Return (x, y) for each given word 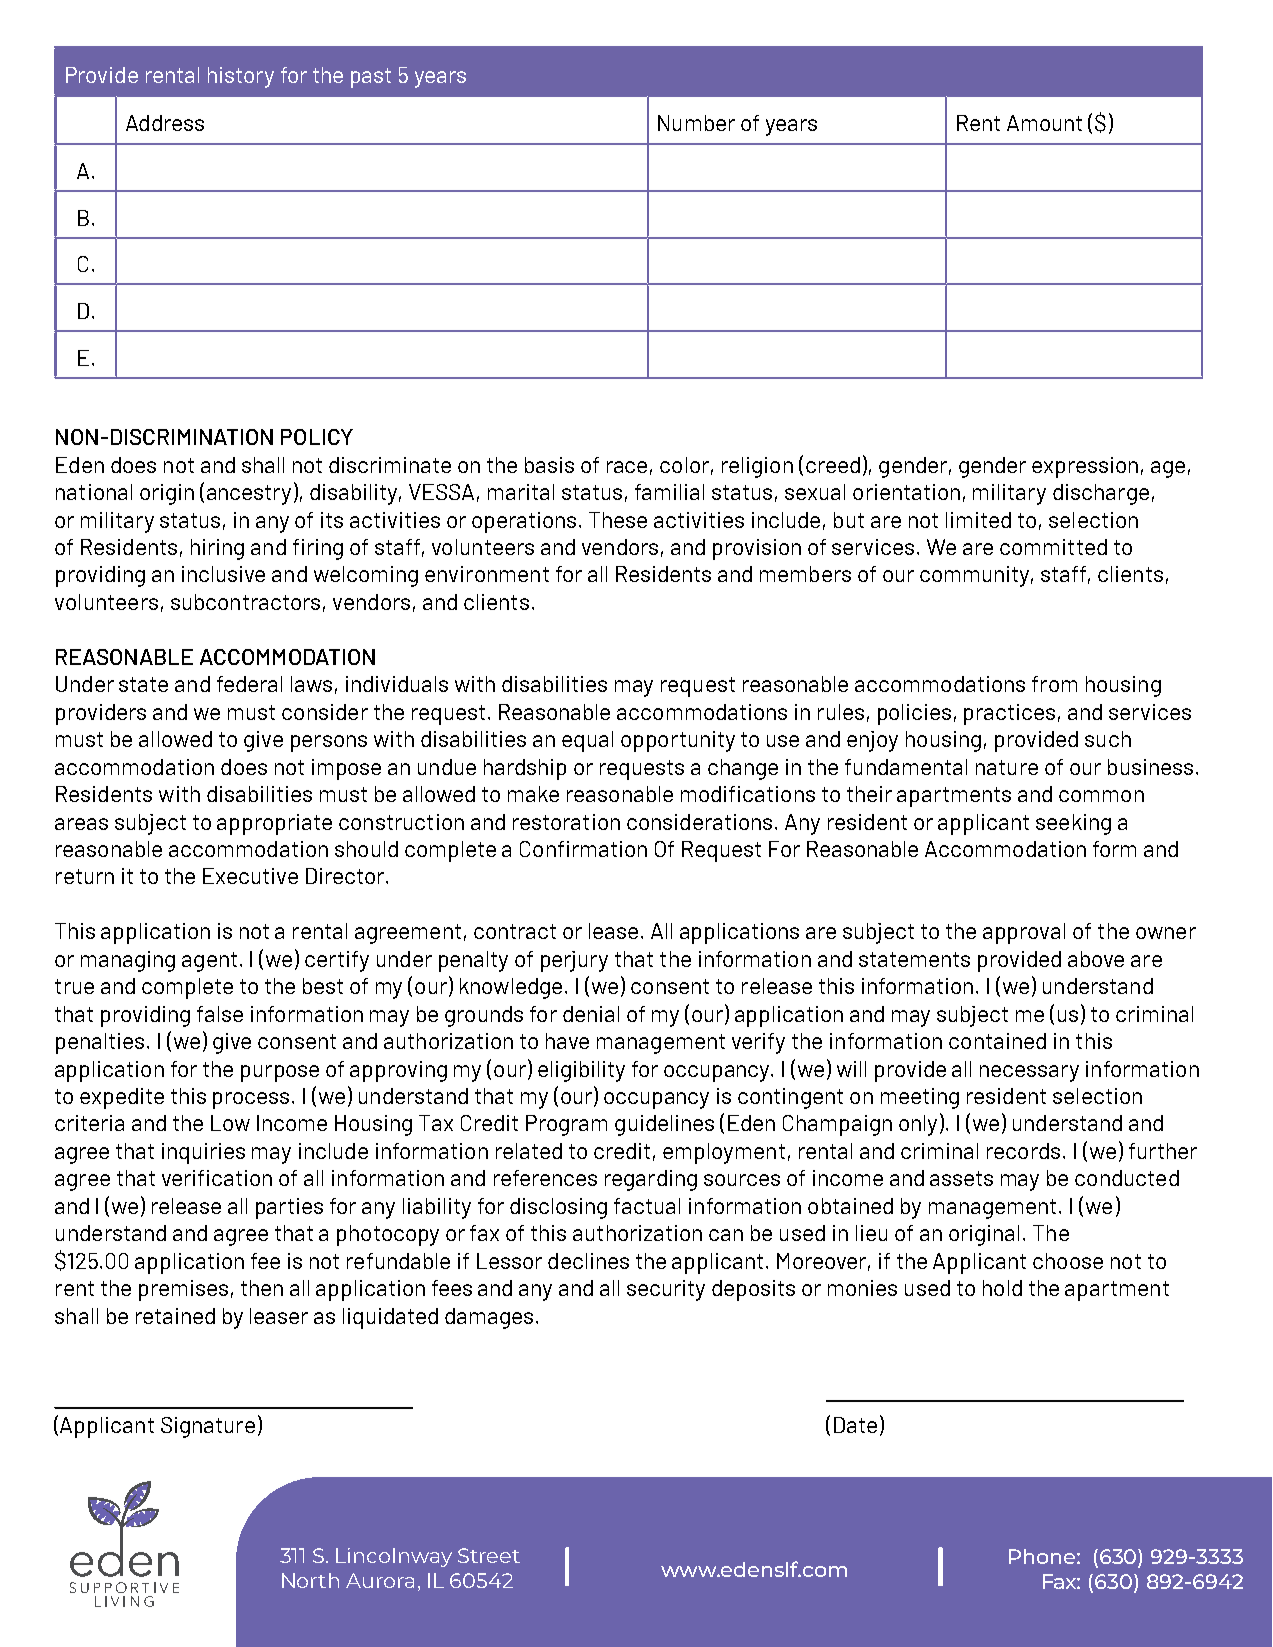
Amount (1044, 123)
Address (165, 123)
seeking (1073, 824)
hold (1002, 1288)
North (310, 1580)
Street (489, 1555)
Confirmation (583, 849)
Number (696, 123)
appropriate (274, 824)
